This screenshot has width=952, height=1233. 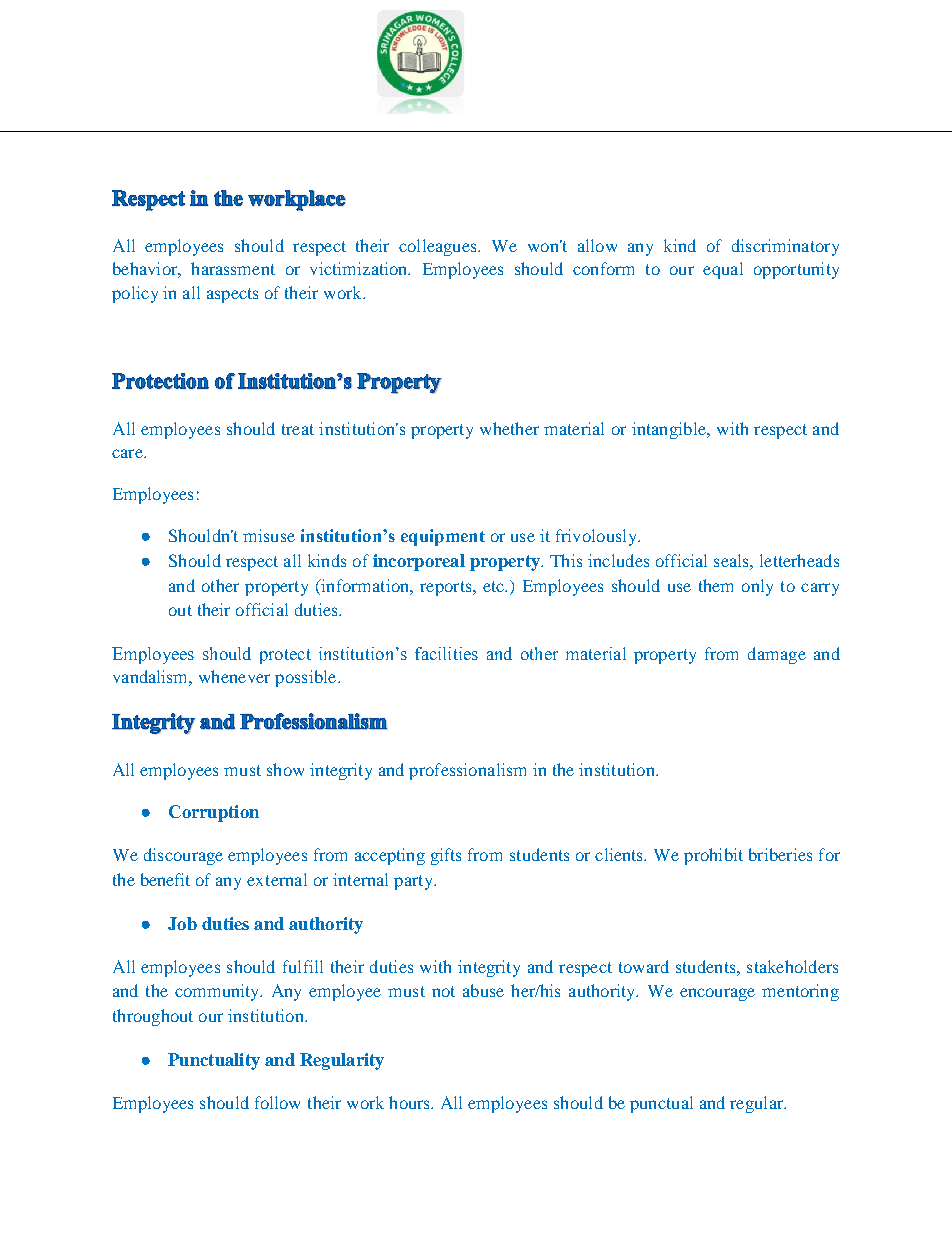 What do you see at coordinates (233, 268) in the screenshot?
I see `harassment` at bounding box center [233, 268].
